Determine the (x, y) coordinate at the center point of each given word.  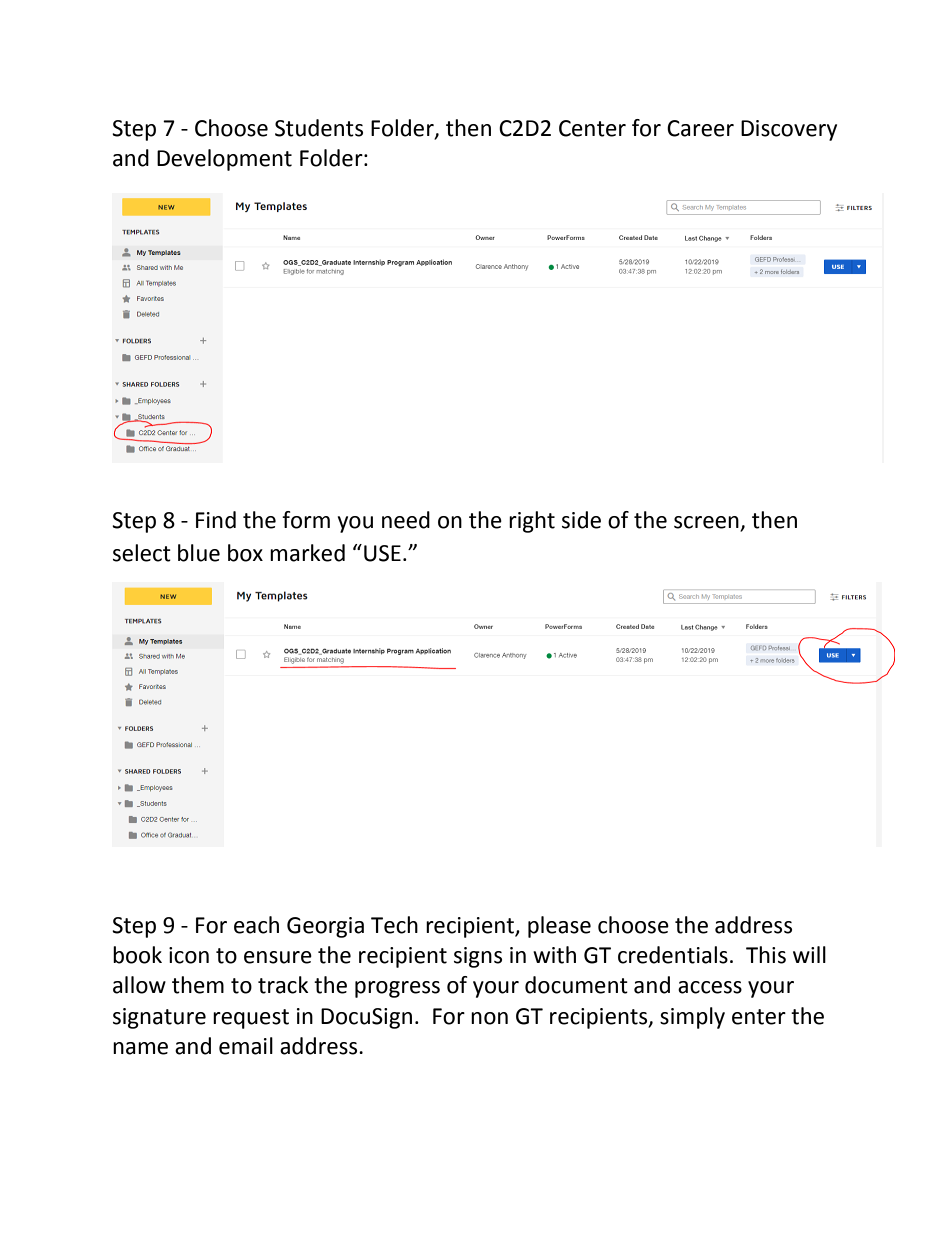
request (251, 1019)
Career (700, 128)
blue (199, 553)
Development (224, 160)
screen (707, 523)
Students (319, 128)
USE (382, 553)
